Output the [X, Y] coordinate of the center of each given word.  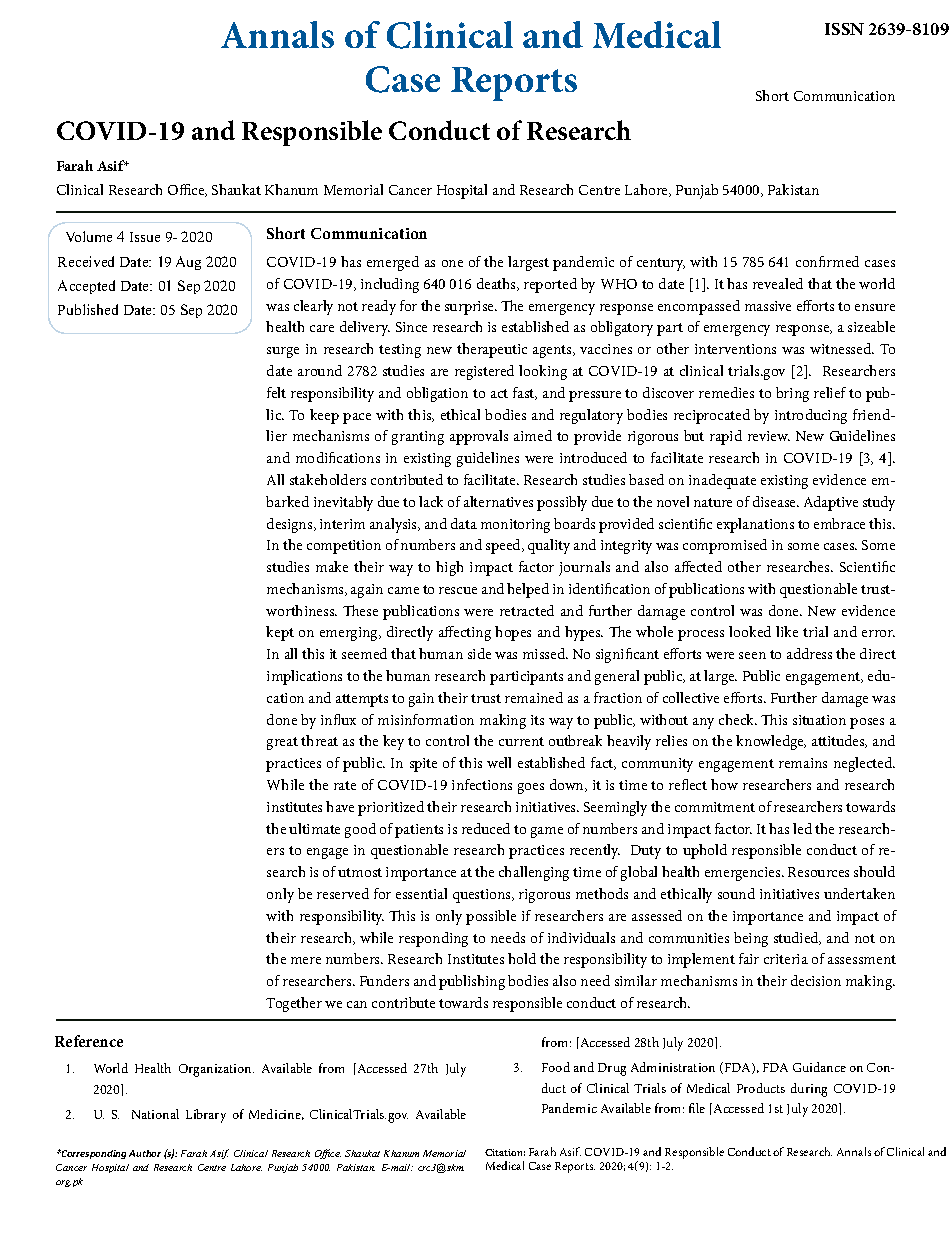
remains [803, 763]
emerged [393, 263]
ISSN [844, 29]
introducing [811, 416]
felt [276, 392]
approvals [479, 437]
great [282, 743]
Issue [145, 237]
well [499, 762]
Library [206, 1116]
